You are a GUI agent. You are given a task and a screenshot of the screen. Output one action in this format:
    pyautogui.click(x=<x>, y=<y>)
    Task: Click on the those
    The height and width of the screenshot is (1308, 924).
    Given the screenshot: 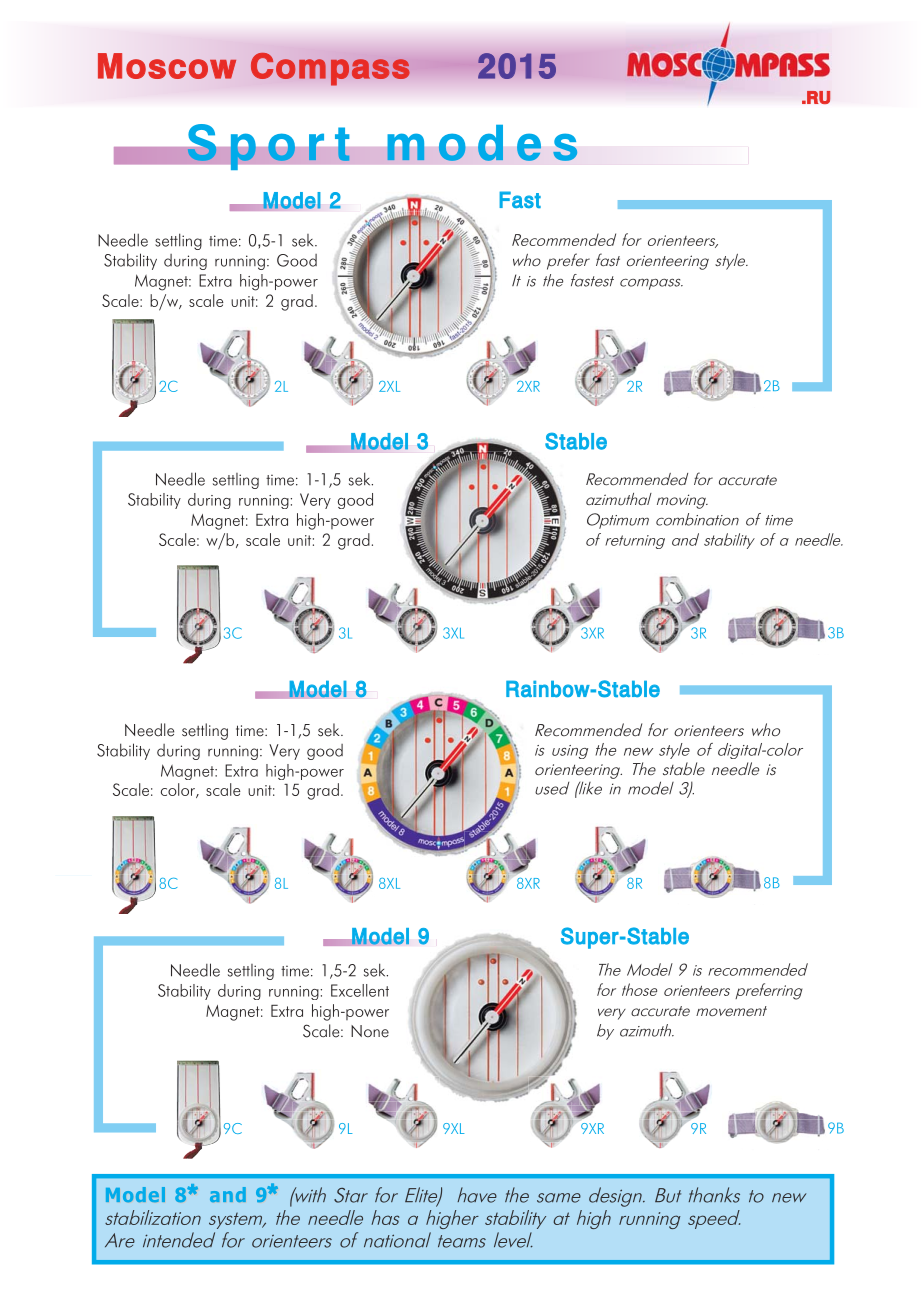 What is the action you would take?
    pyautogui.click(x=639, y=989)
